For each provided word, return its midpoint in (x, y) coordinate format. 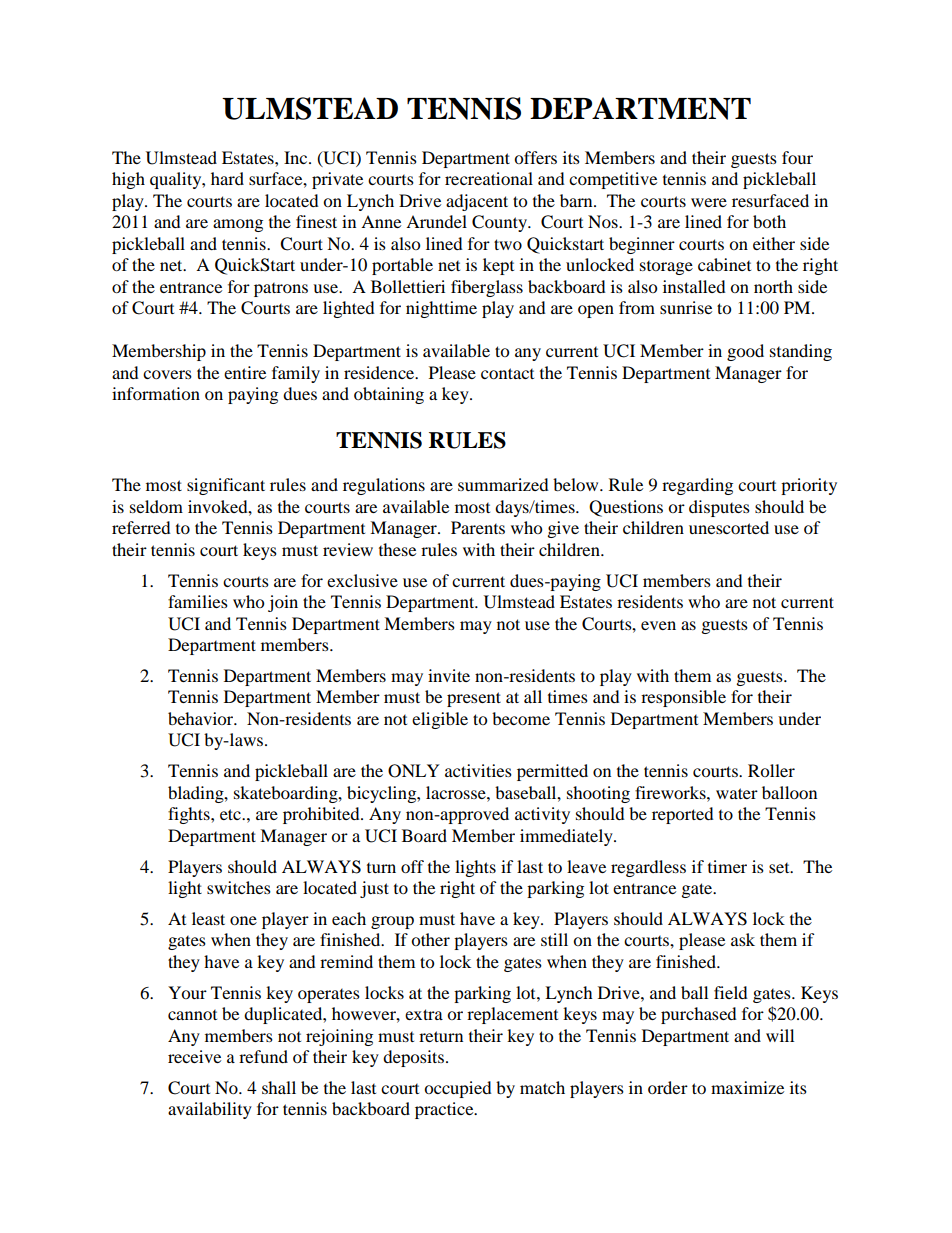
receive (194, 1056)
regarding (697, 486)
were (709, 202)
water (737, 793)
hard (227, 178)
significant (226, 486)
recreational (489, 178)
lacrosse (457, 792)
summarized (503, 484)
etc (231, 814)
